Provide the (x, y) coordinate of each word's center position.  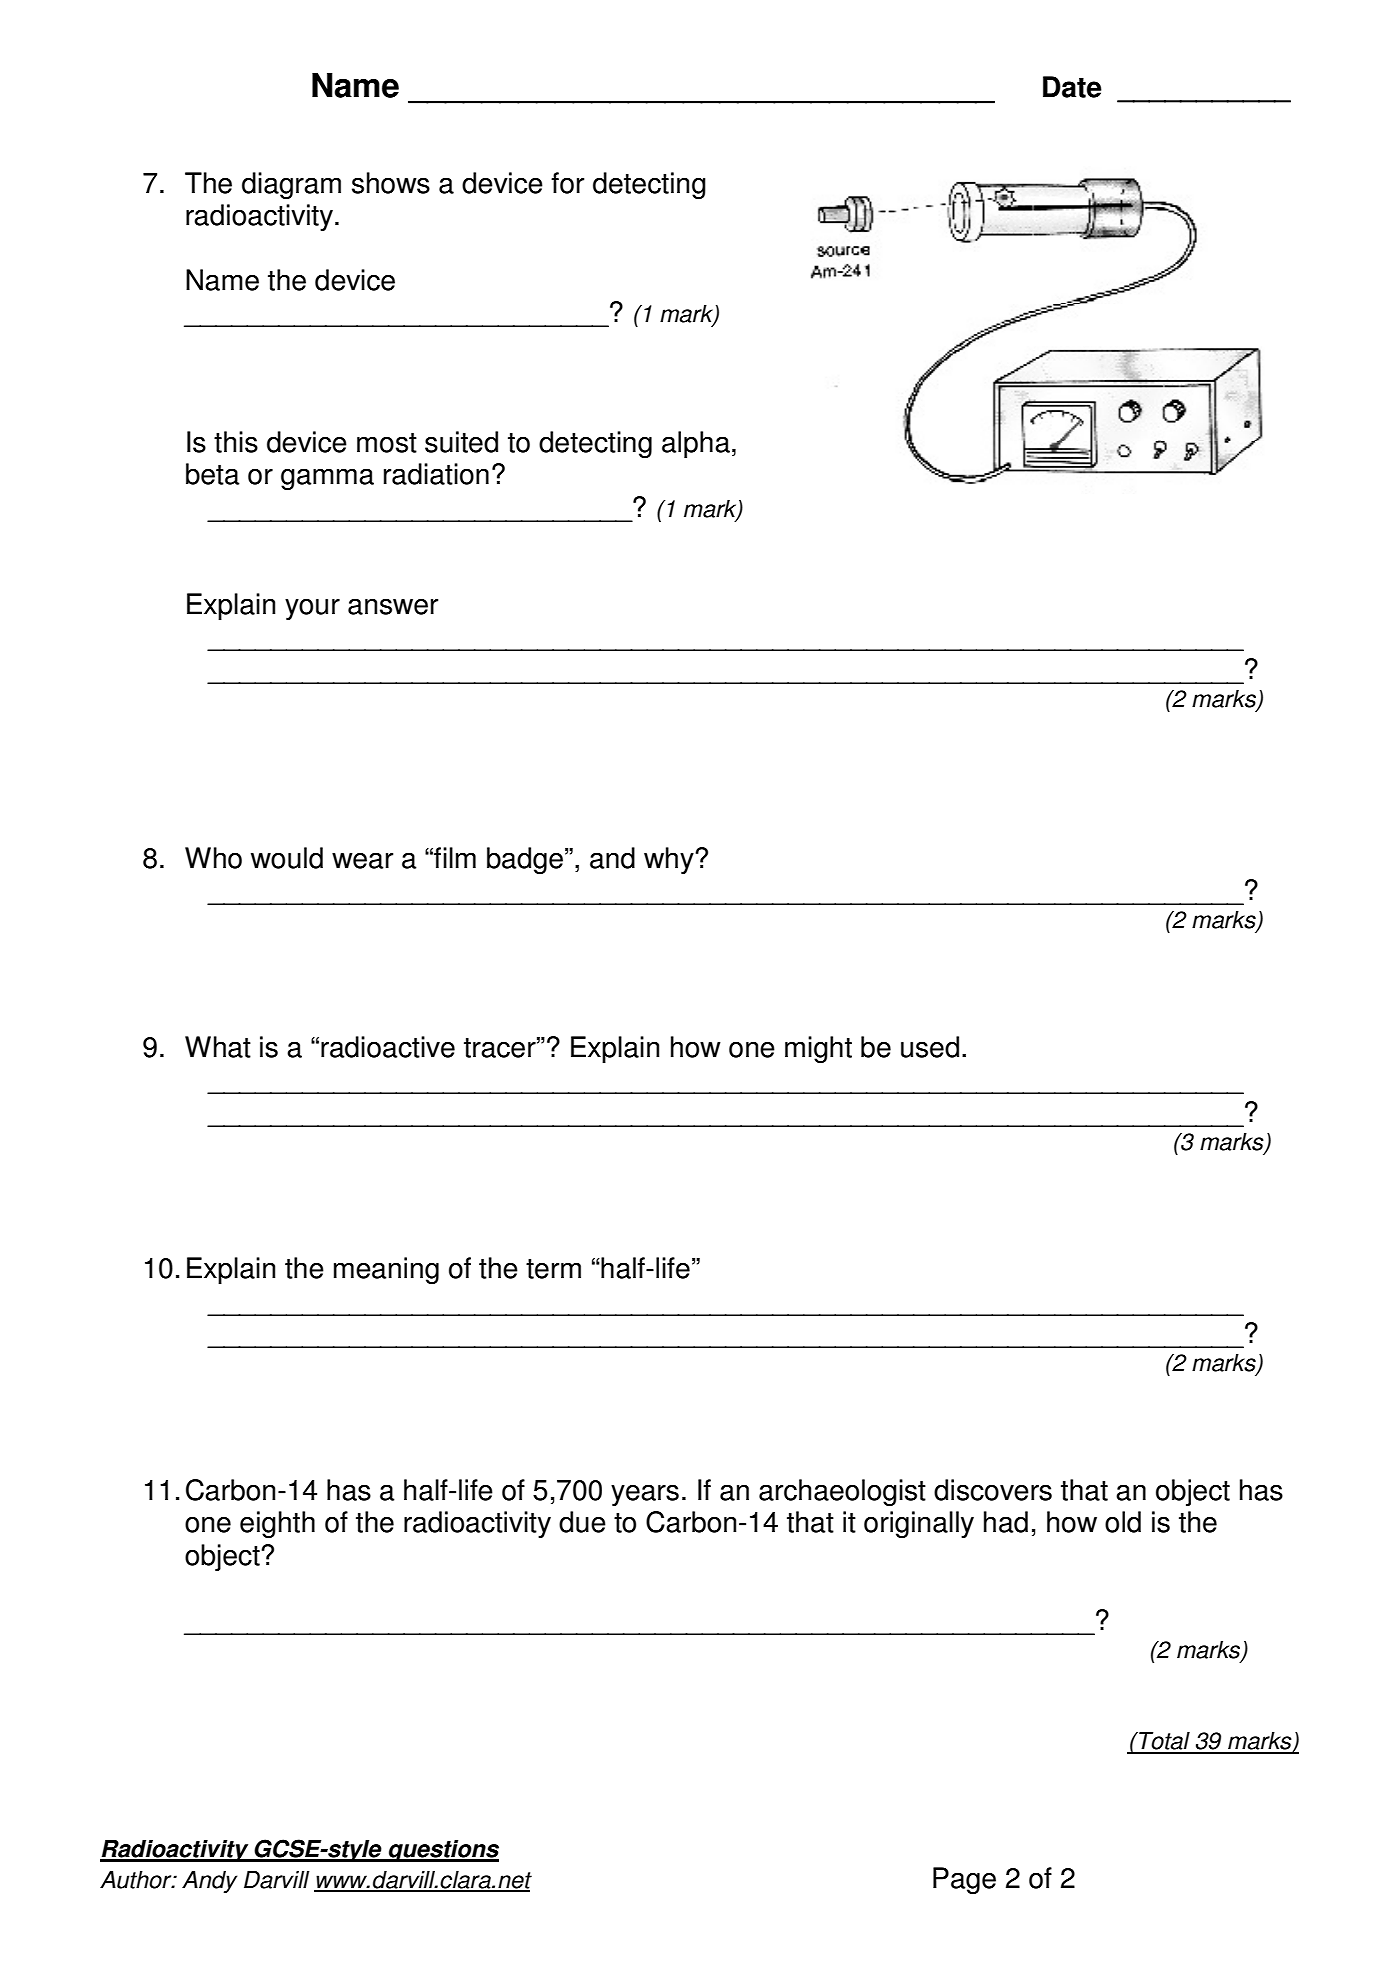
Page (964, 1880)
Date (1072, 87)
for (567, 183)
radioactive (388, 1047)
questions (443, 1851)
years (645, 1495)
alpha (696, 444)
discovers (993, 1490)
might (818, 1049)
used (930, 1047)
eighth (277, 1524)
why (670, 860)
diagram (291, 185)
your (312, 609)
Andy (209, 1882)
